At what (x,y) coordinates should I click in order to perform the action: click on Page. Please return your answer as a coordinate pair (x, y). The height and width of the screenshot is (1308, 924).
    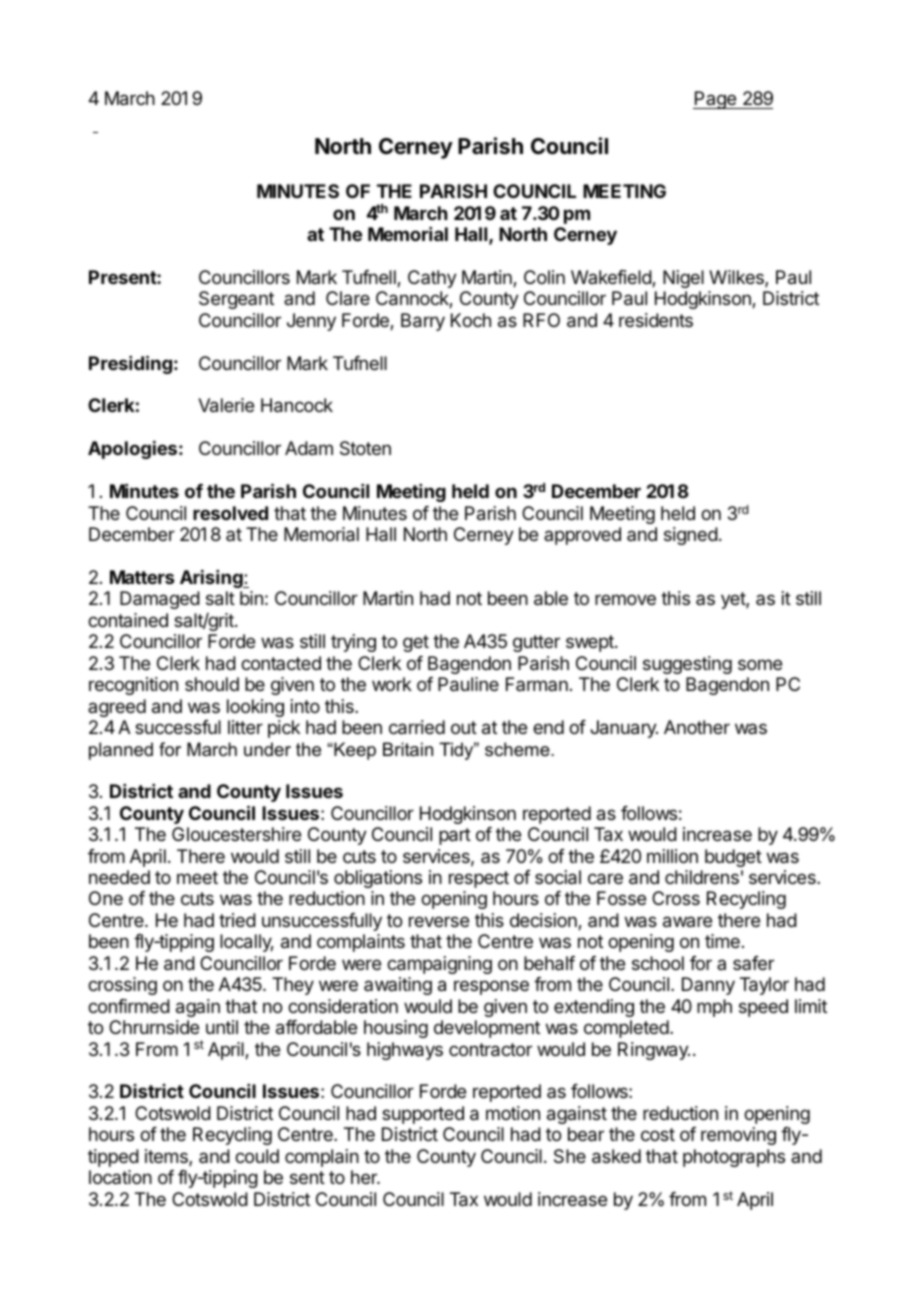
    Looking at the image, I should click on (716, 100).
